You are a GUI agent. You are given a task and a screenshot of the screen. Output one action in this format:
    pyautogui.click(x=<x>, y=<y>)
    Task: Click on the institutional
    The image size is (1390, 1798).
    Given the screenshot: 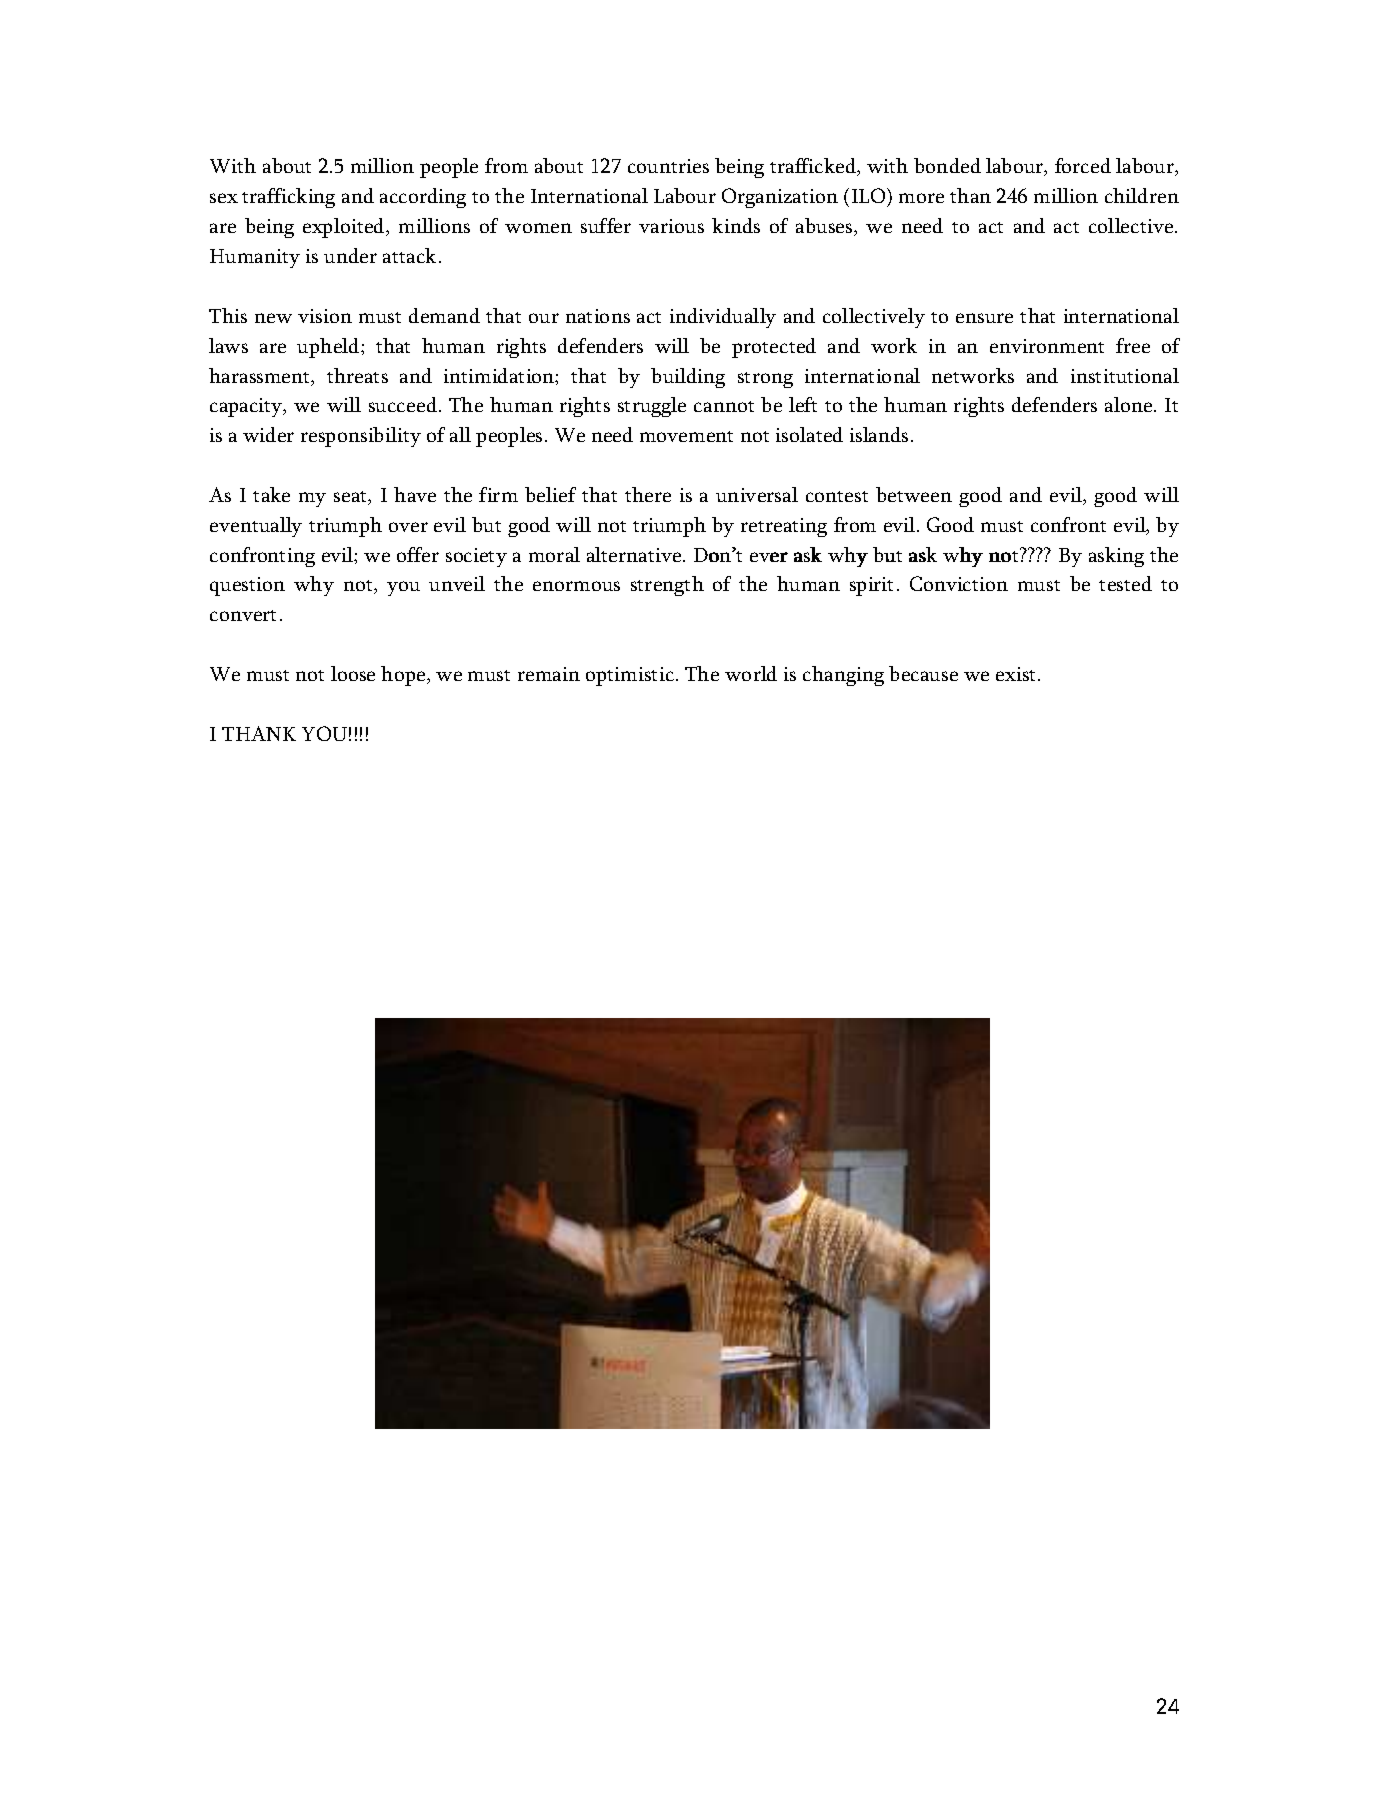 What is the action you would take?
    pyautogui.click(x=1125, y=375)
